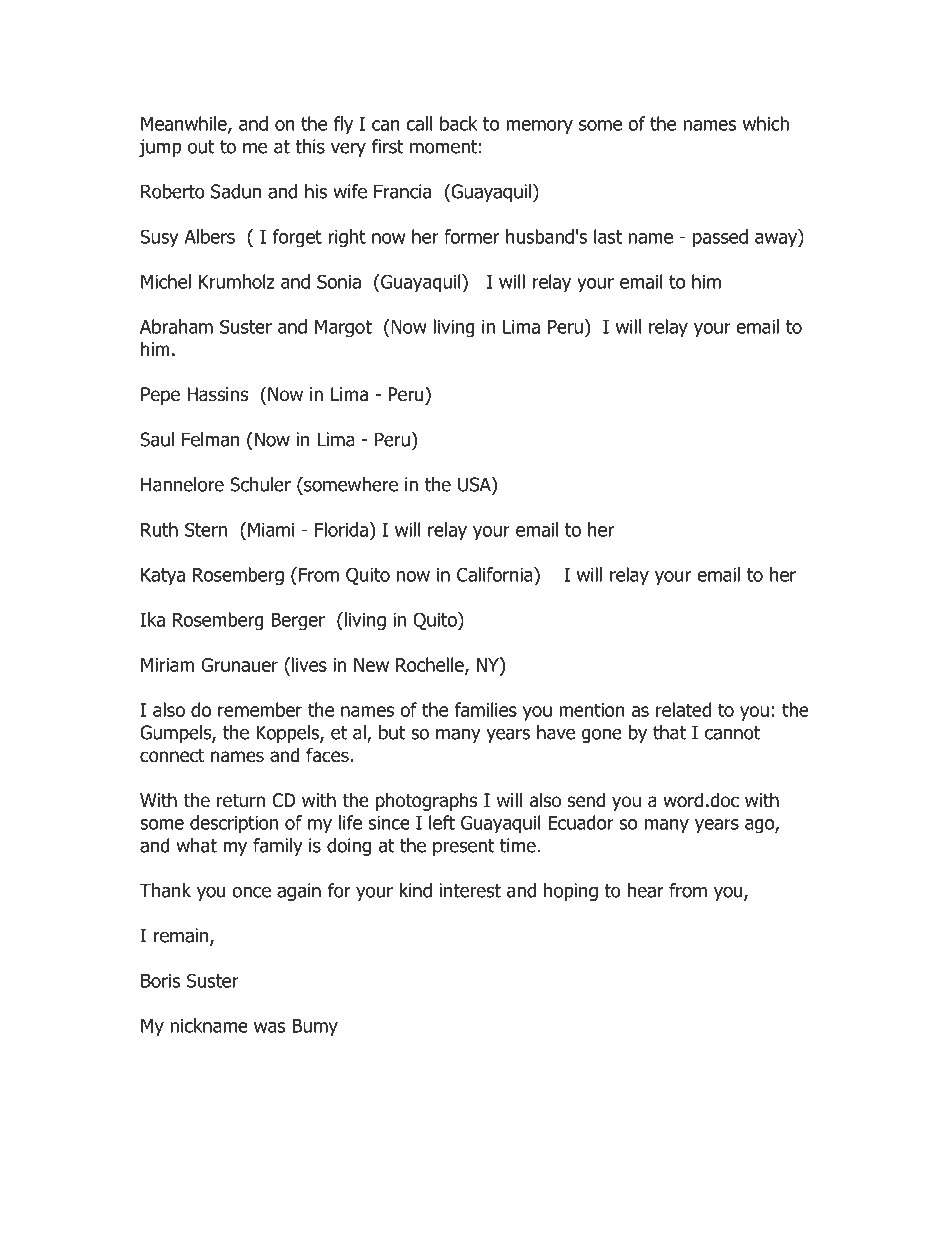 This screenshot has height=1233, width=952. I want to click on Margot, so click(343, 329).
